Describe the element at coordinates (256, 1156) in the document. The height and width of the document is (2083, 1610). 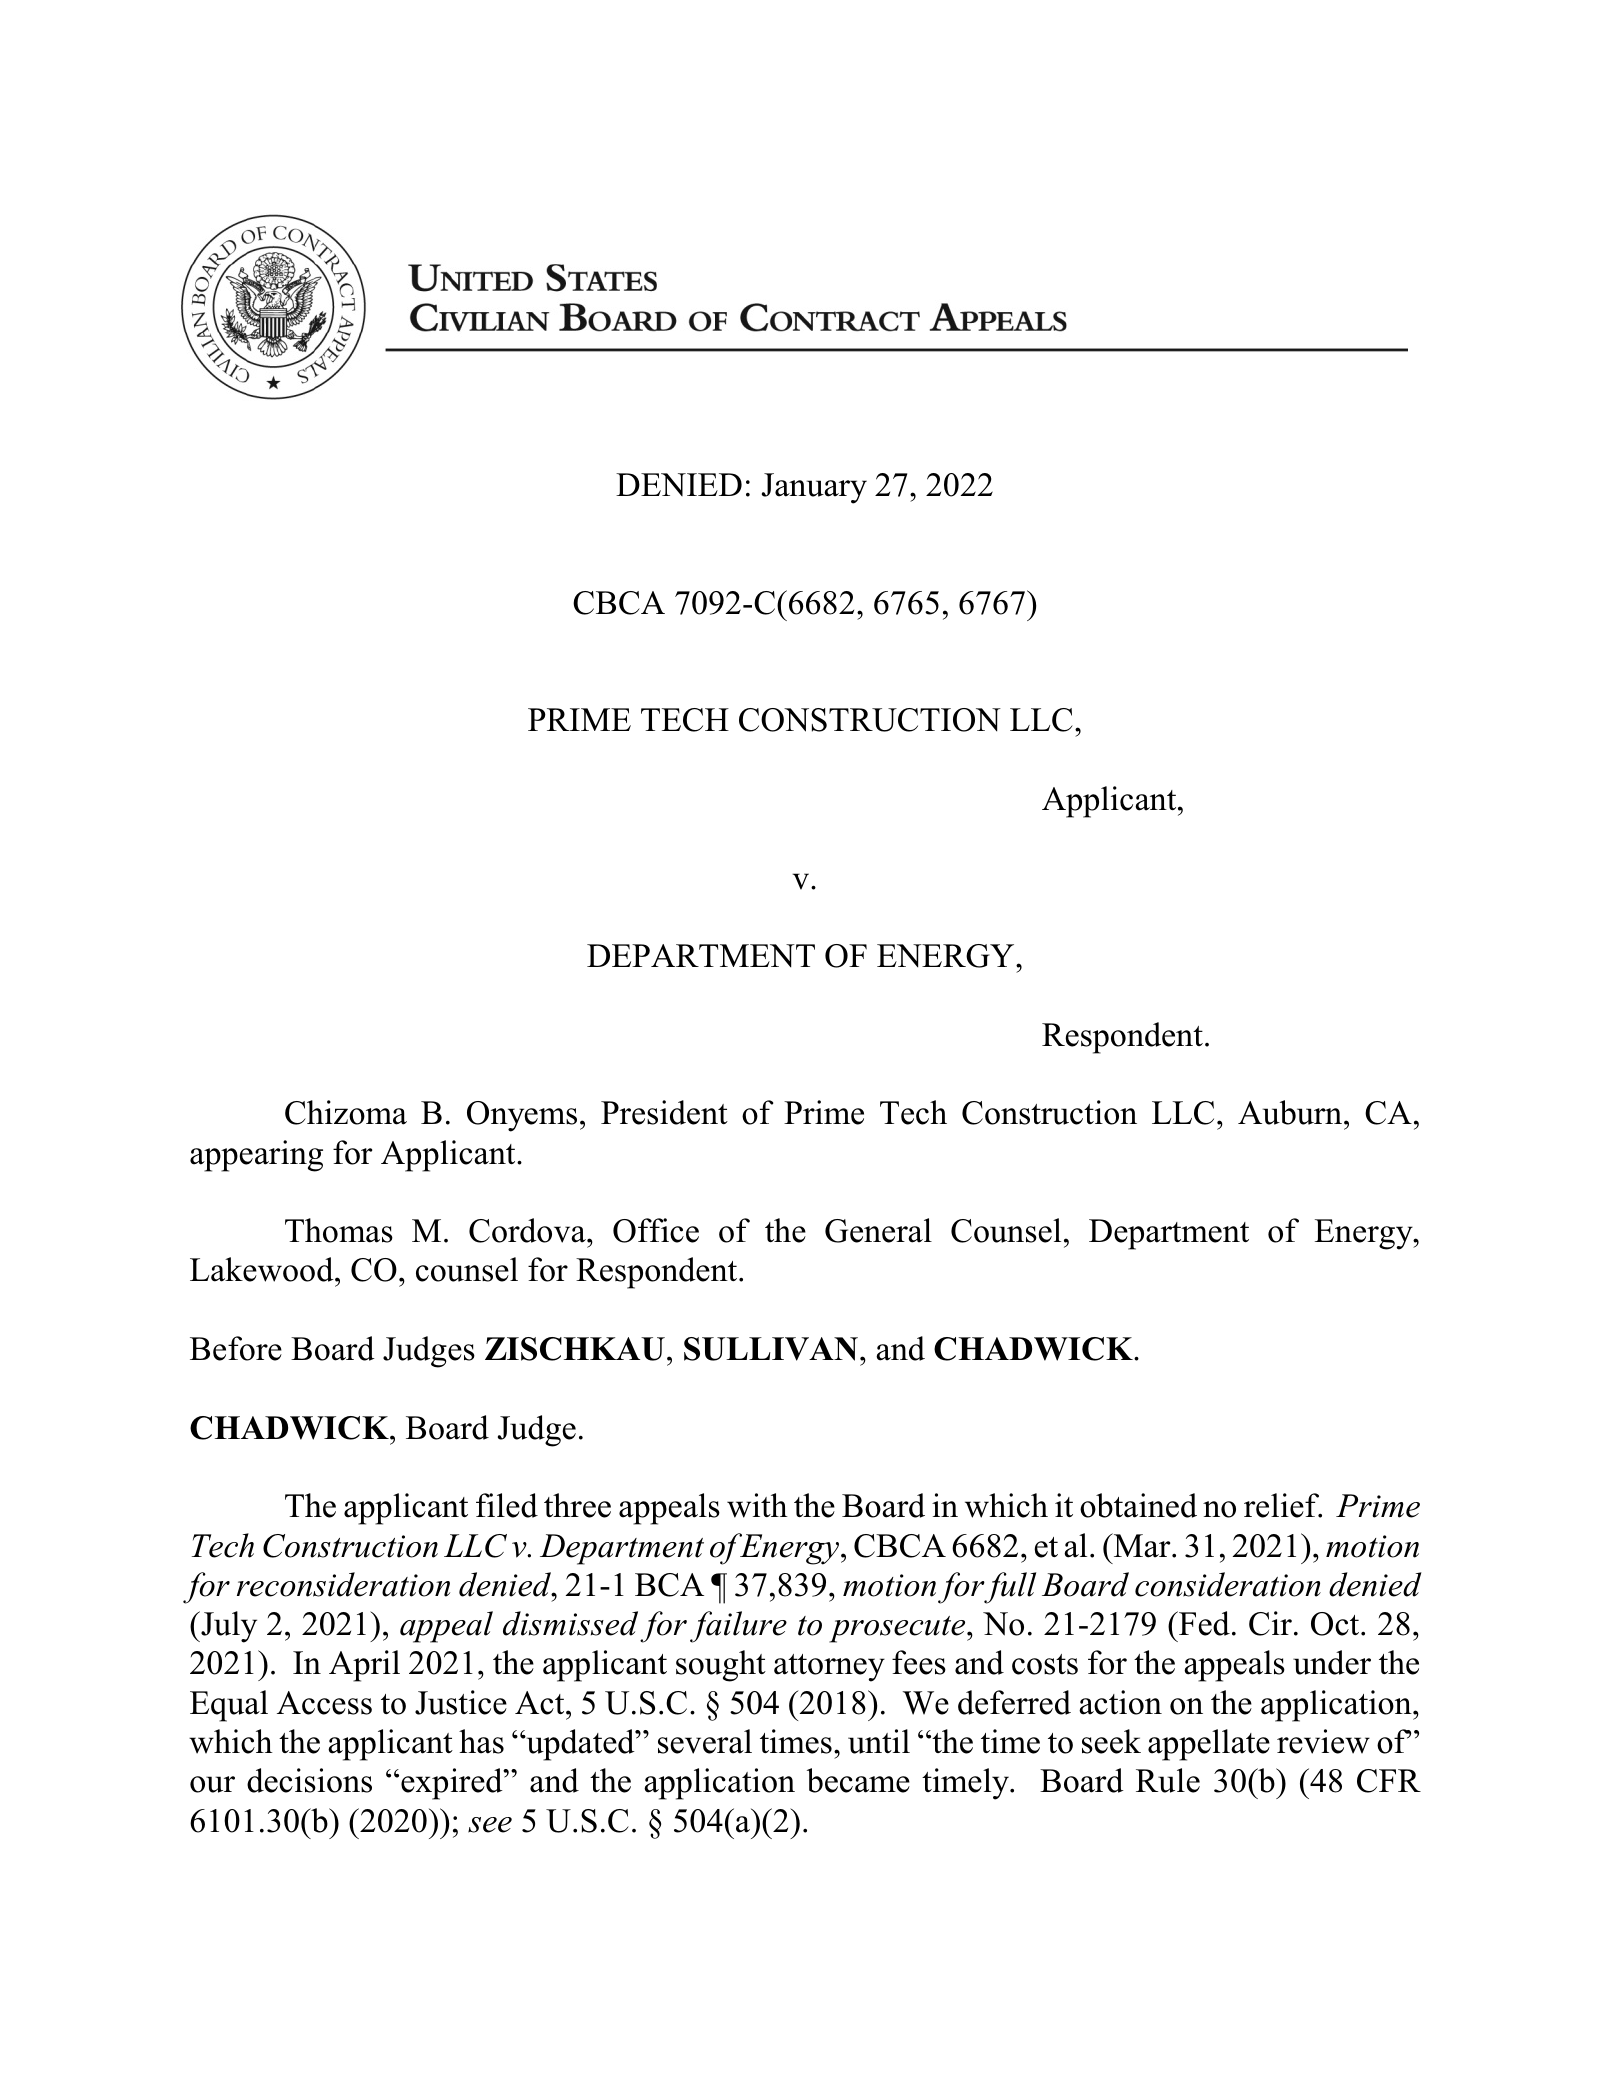
I see `appearing` at that location.
